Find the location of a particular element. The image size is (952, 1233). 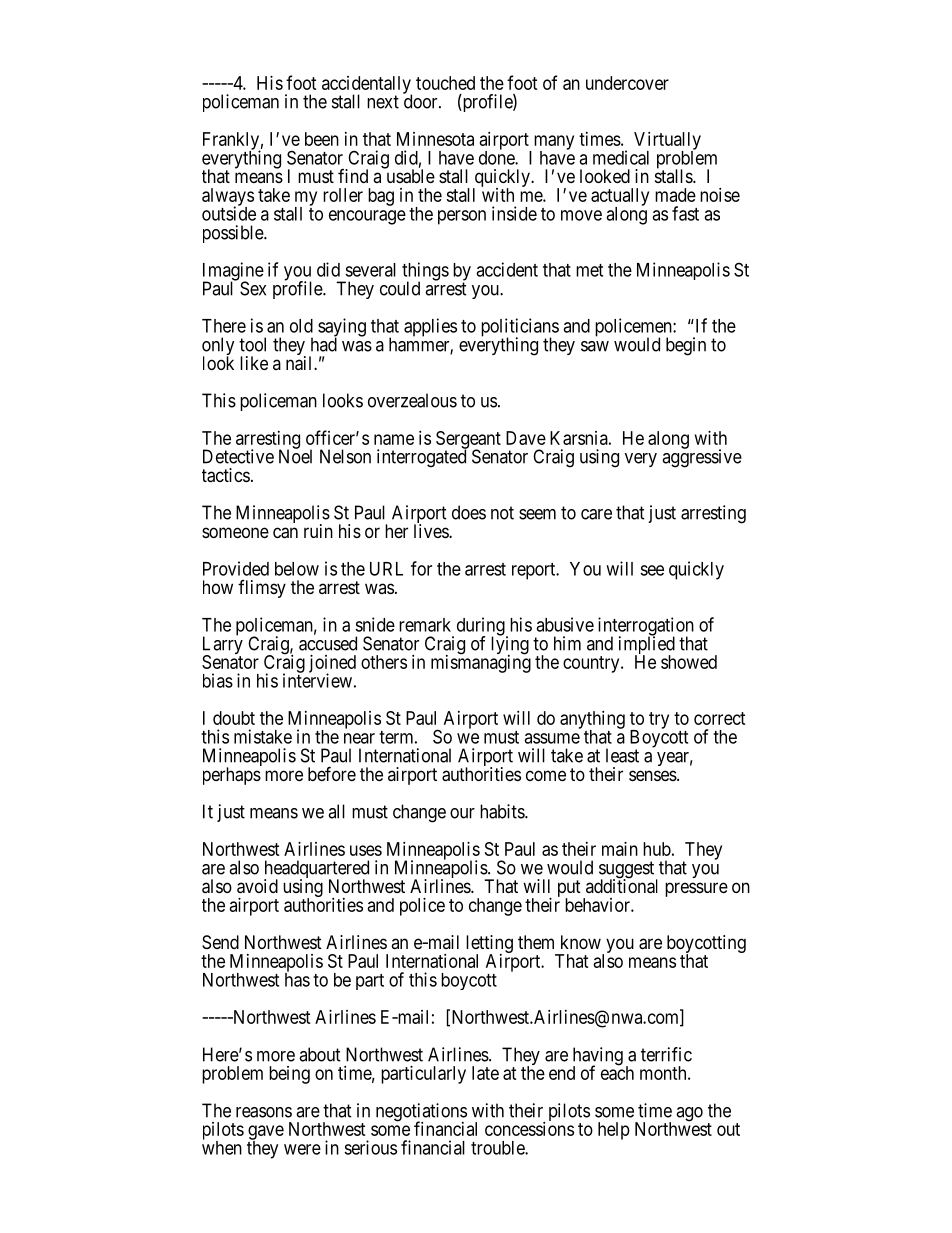

interrogation is located at coordinates (646, 627).
